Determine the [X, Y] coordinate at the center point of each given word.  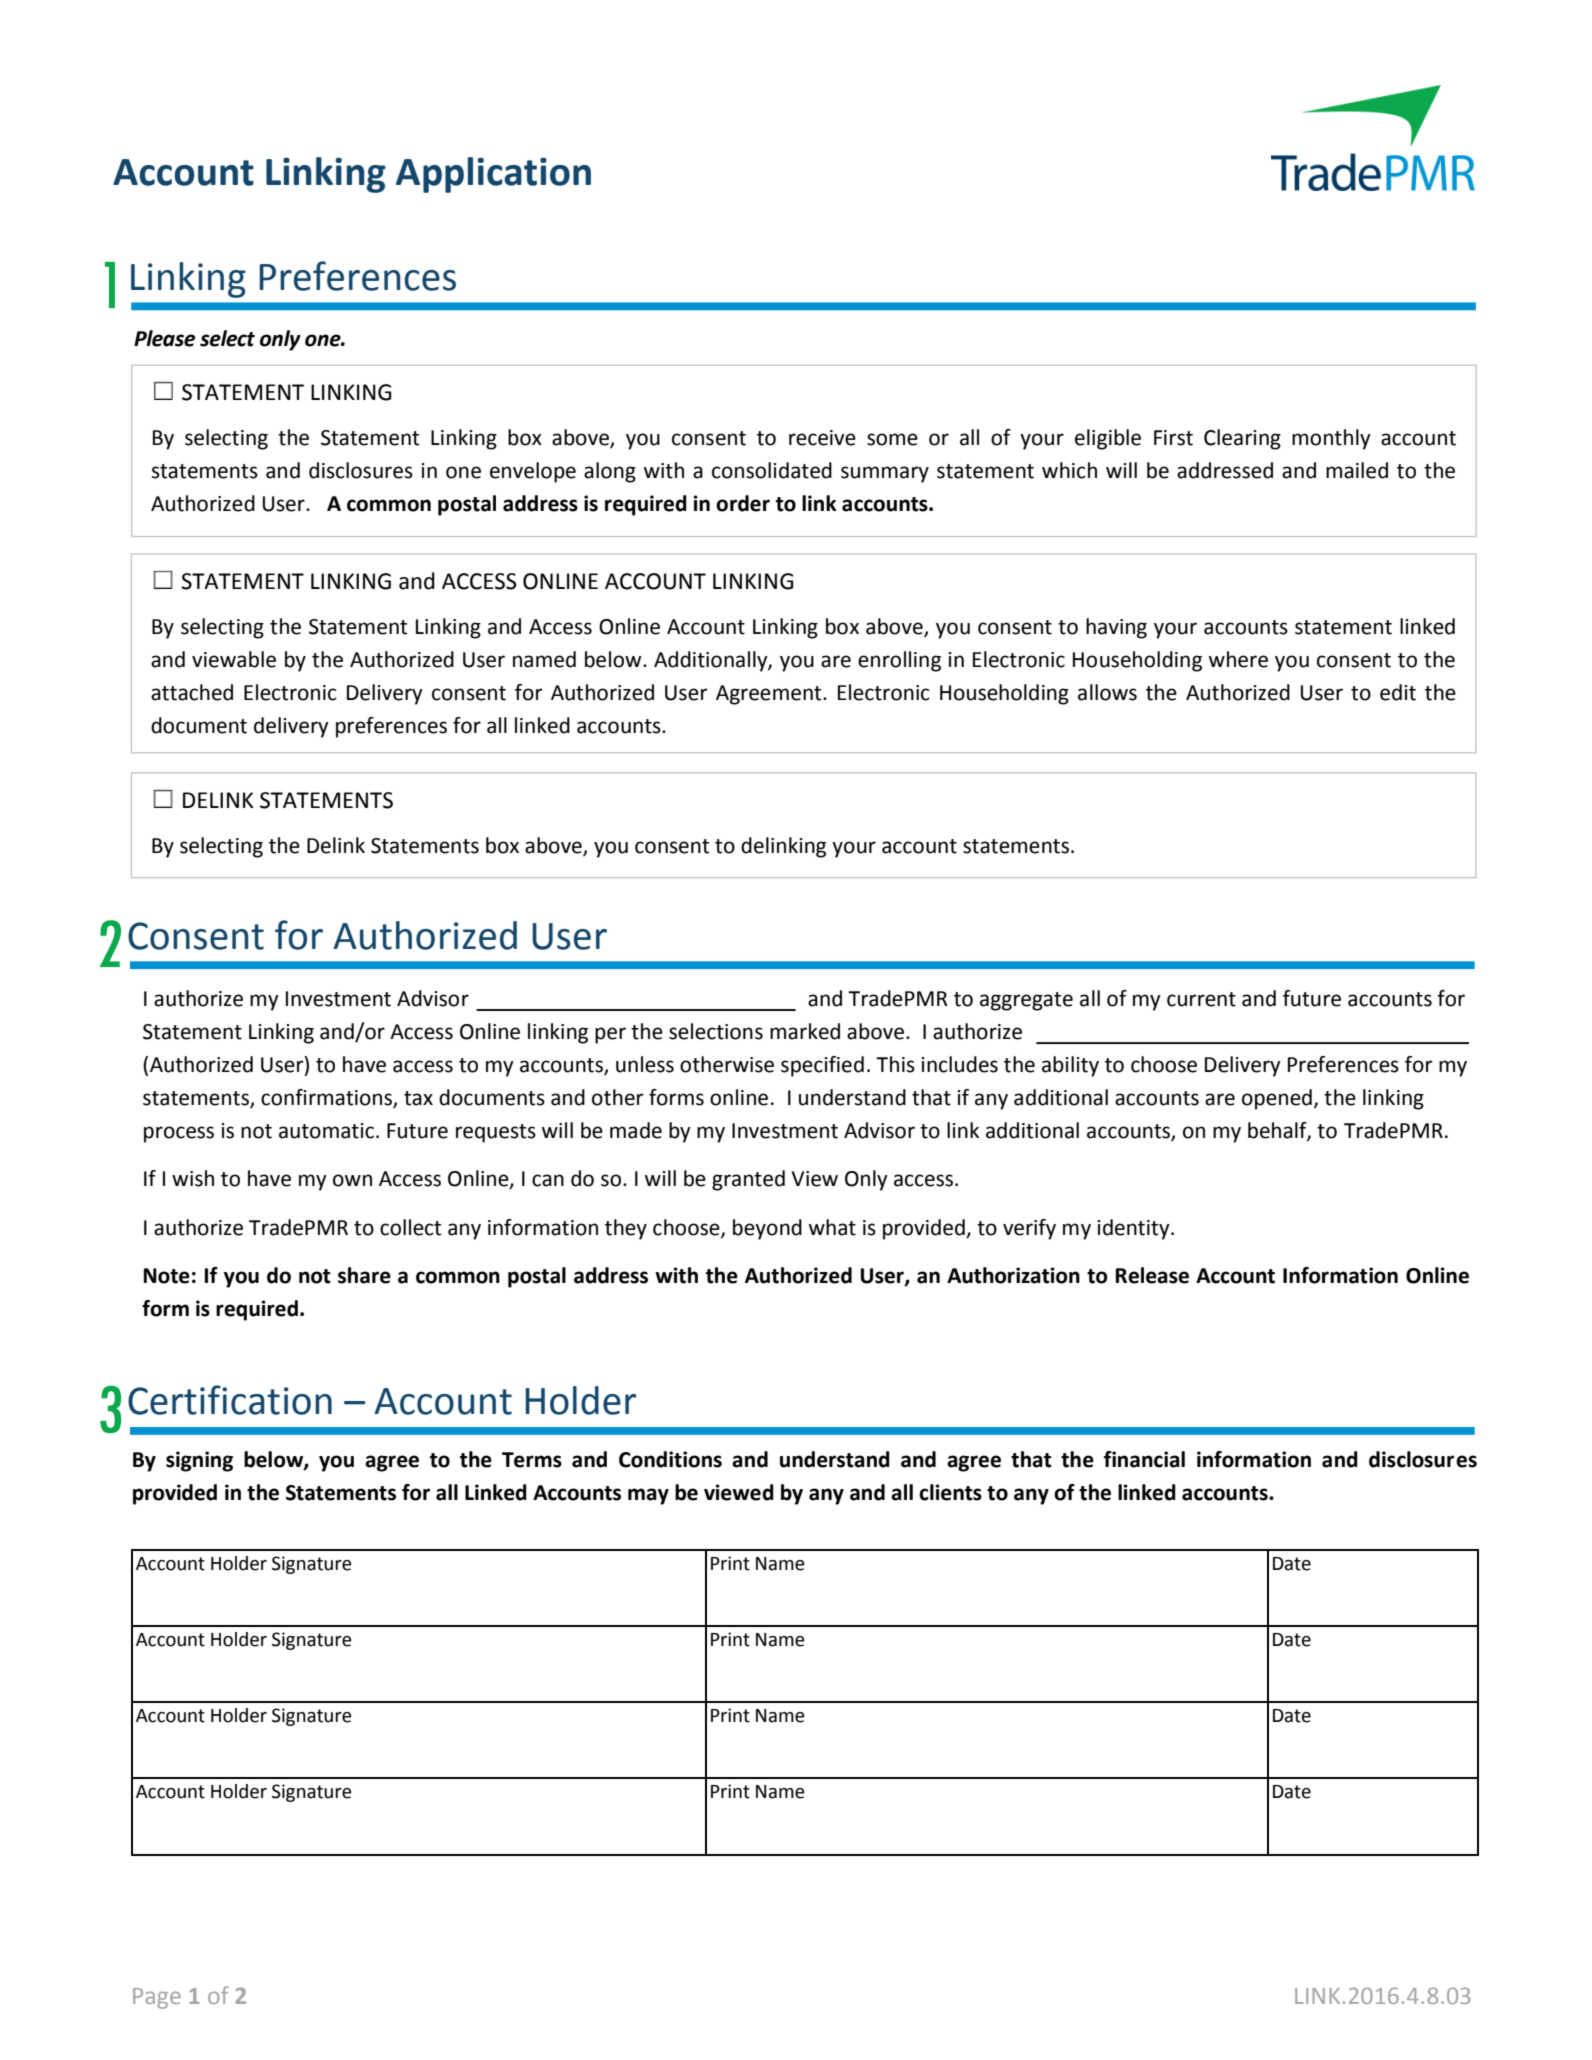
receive [822, 438]
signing [199, 1461]
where [1238, 659]
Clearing [1242, 439]
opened [1277, 1099]
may [648, 1496]
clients [950, 1492]
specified [822, 1066]
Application [493, 175]
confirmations [327, 1098]
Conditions [670, 1459]
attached [192, 692]
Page [157, 1998]
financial [1144, 1459]
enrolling [899, 661]
